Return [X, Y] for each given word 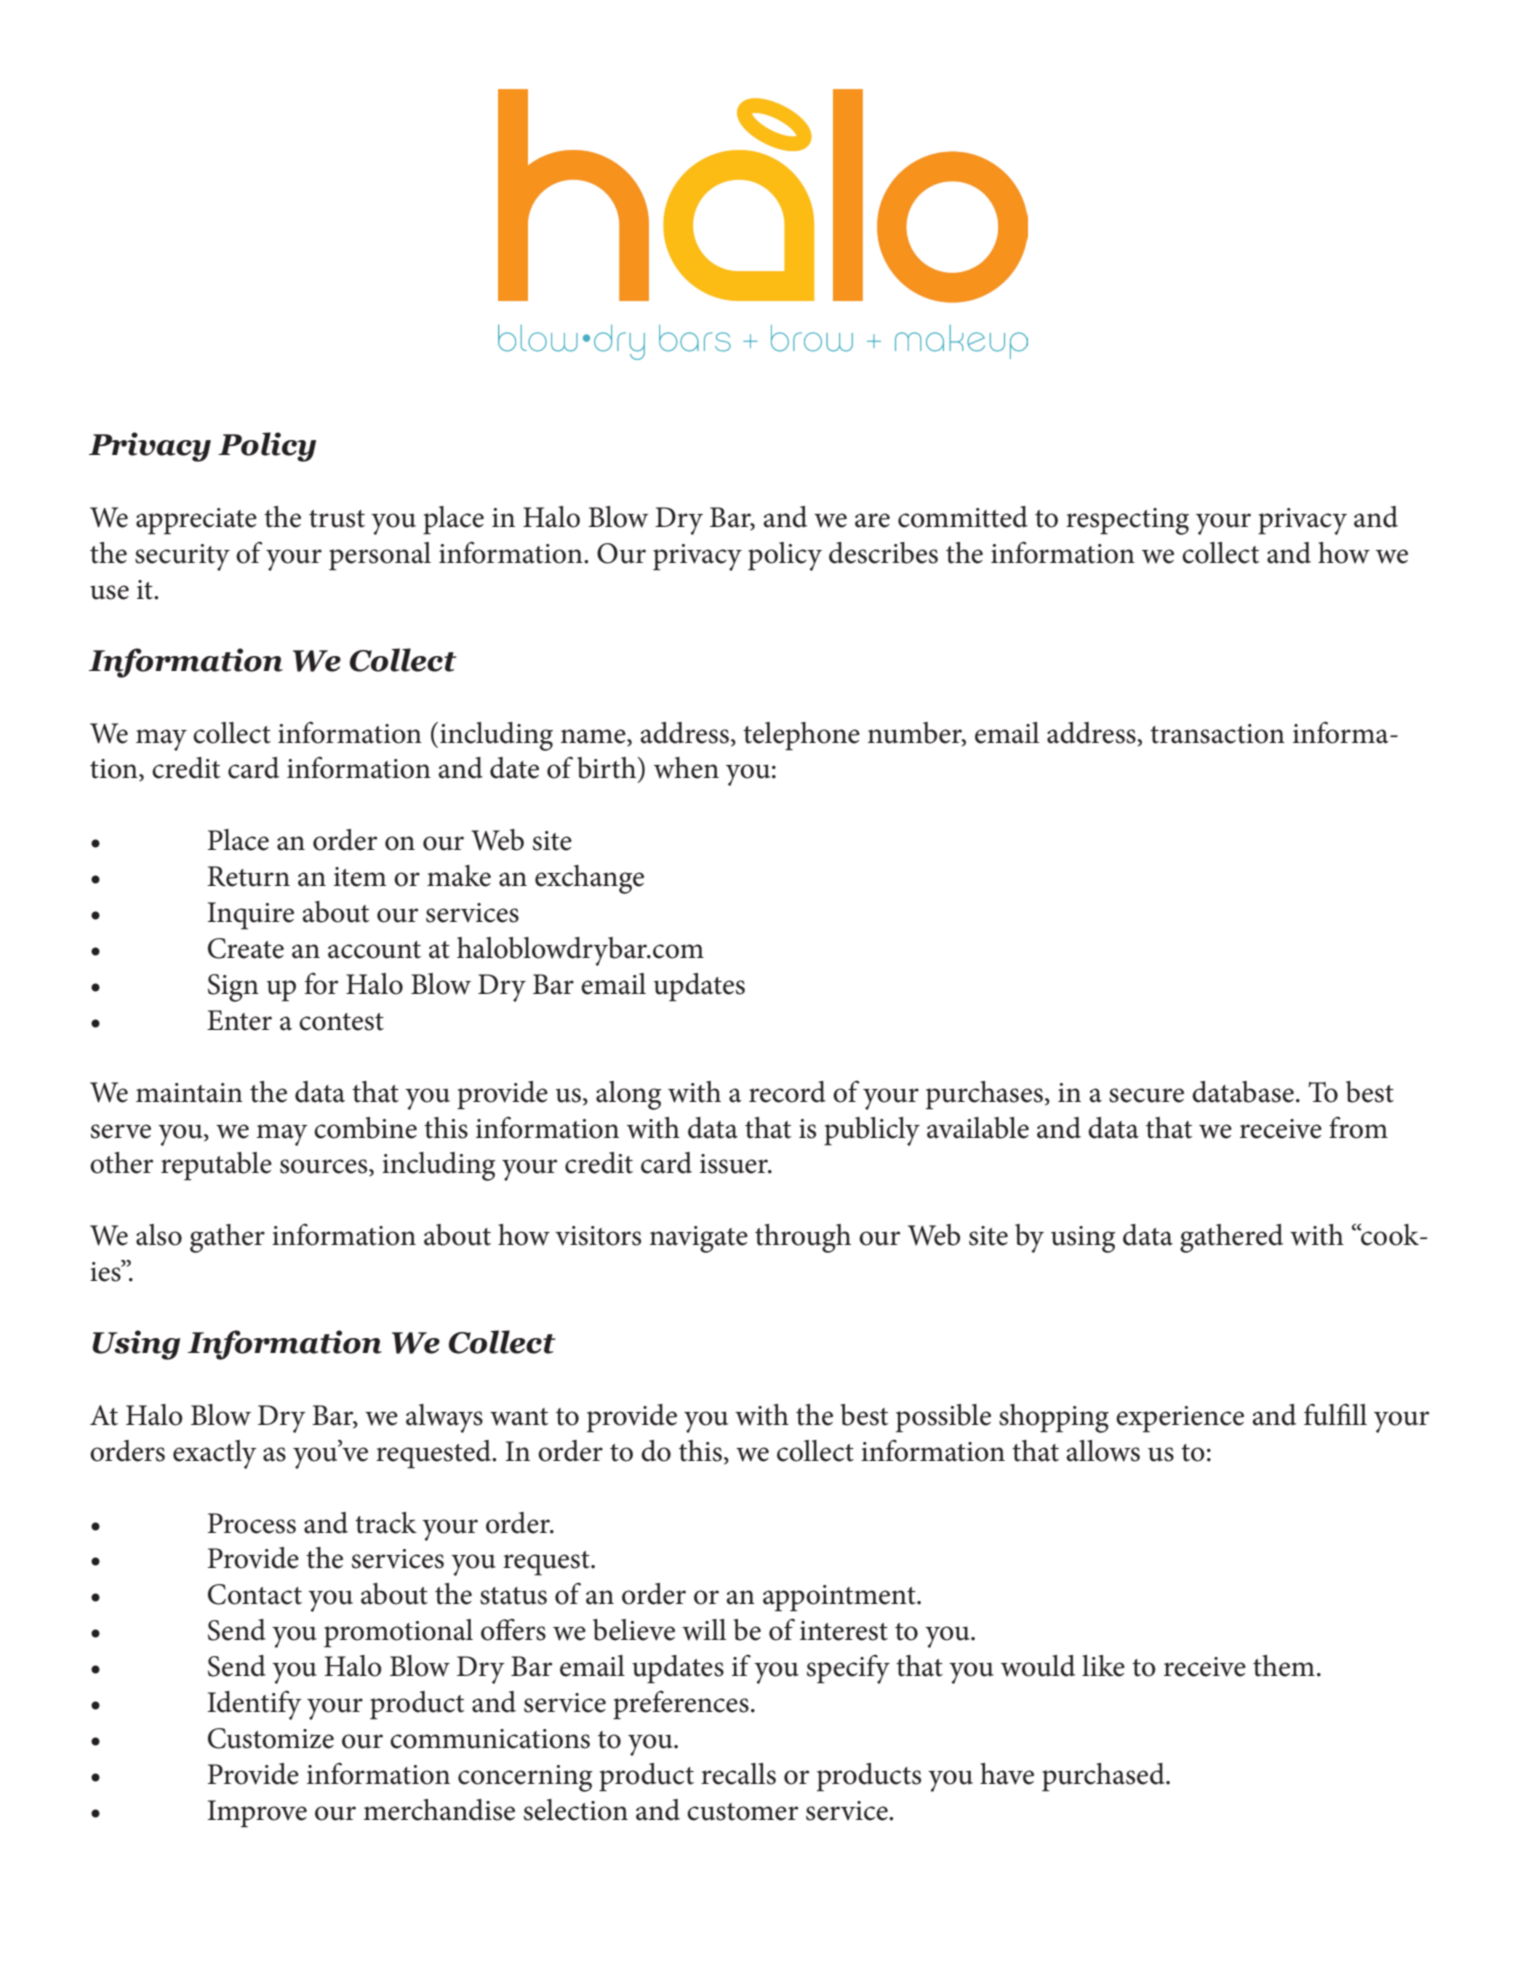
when [686, 768]
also [159, 1235]
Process [252, 1523]
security [182, 557]
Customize [271, 1738]
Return [248, 876]
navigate [699, 1239]
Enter [239, 1020]
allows [1103, 1451]
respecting [1127, 521]
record [787, 1092]
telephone [801, 736]
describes [883, 553]
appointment [840, 1598]
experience [1180, 1419]
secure [1146, 1095]
